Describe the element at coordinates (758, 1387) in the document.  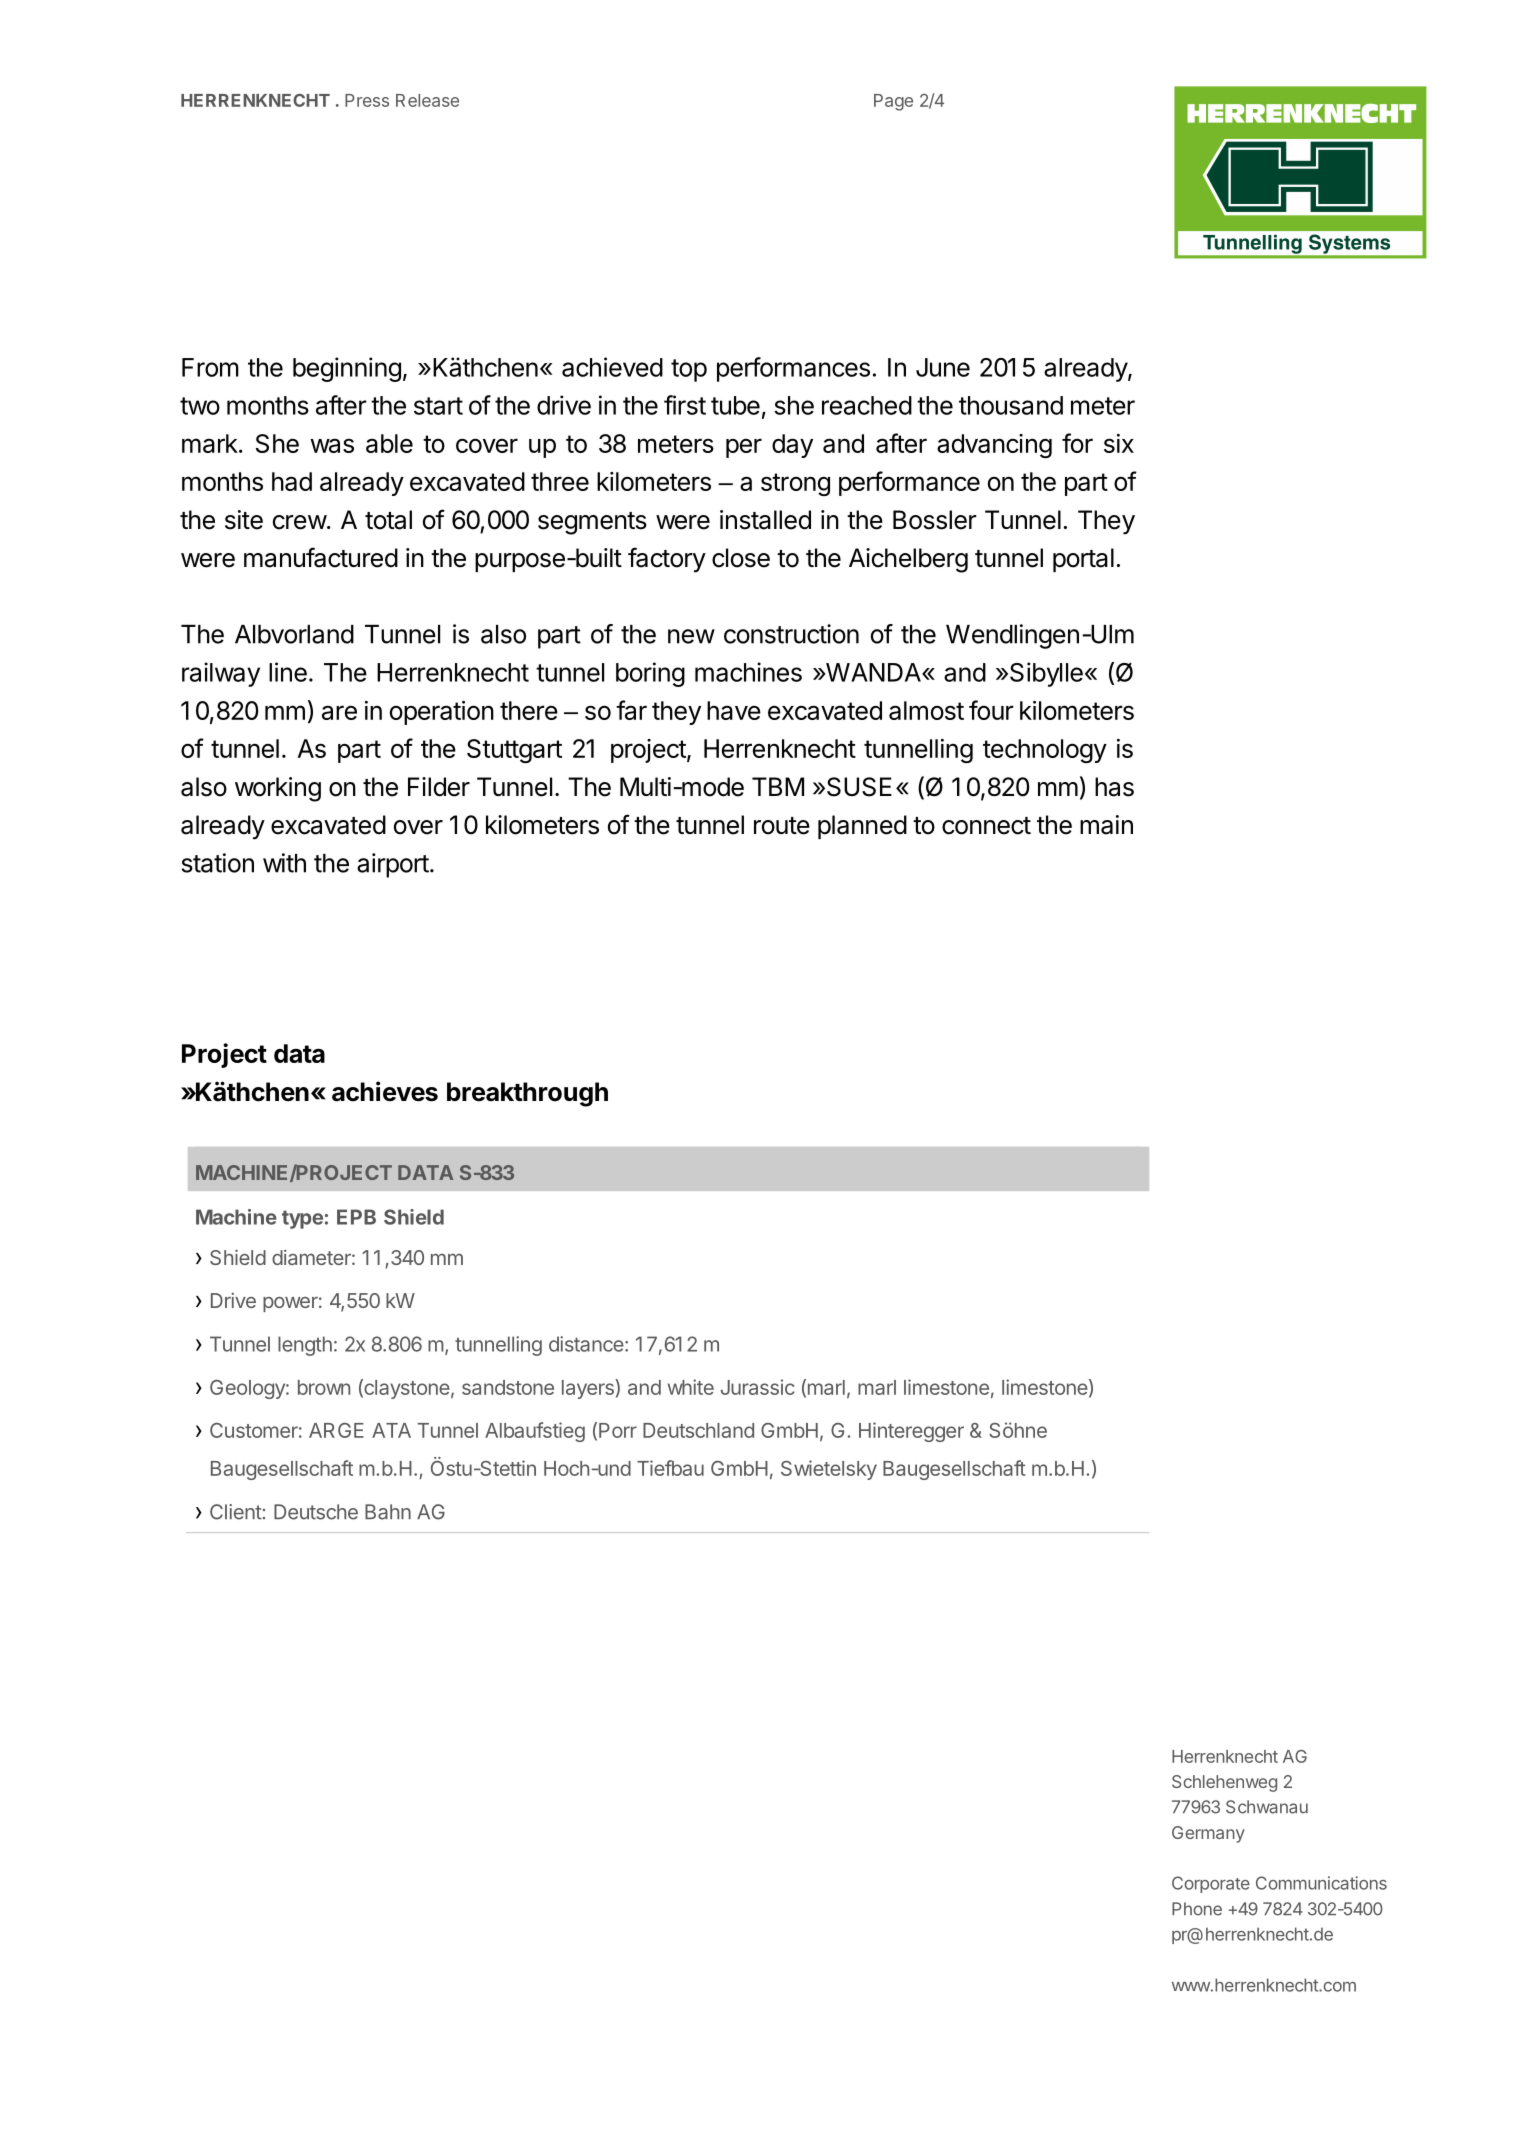
I see `Jurassic` at that location.
